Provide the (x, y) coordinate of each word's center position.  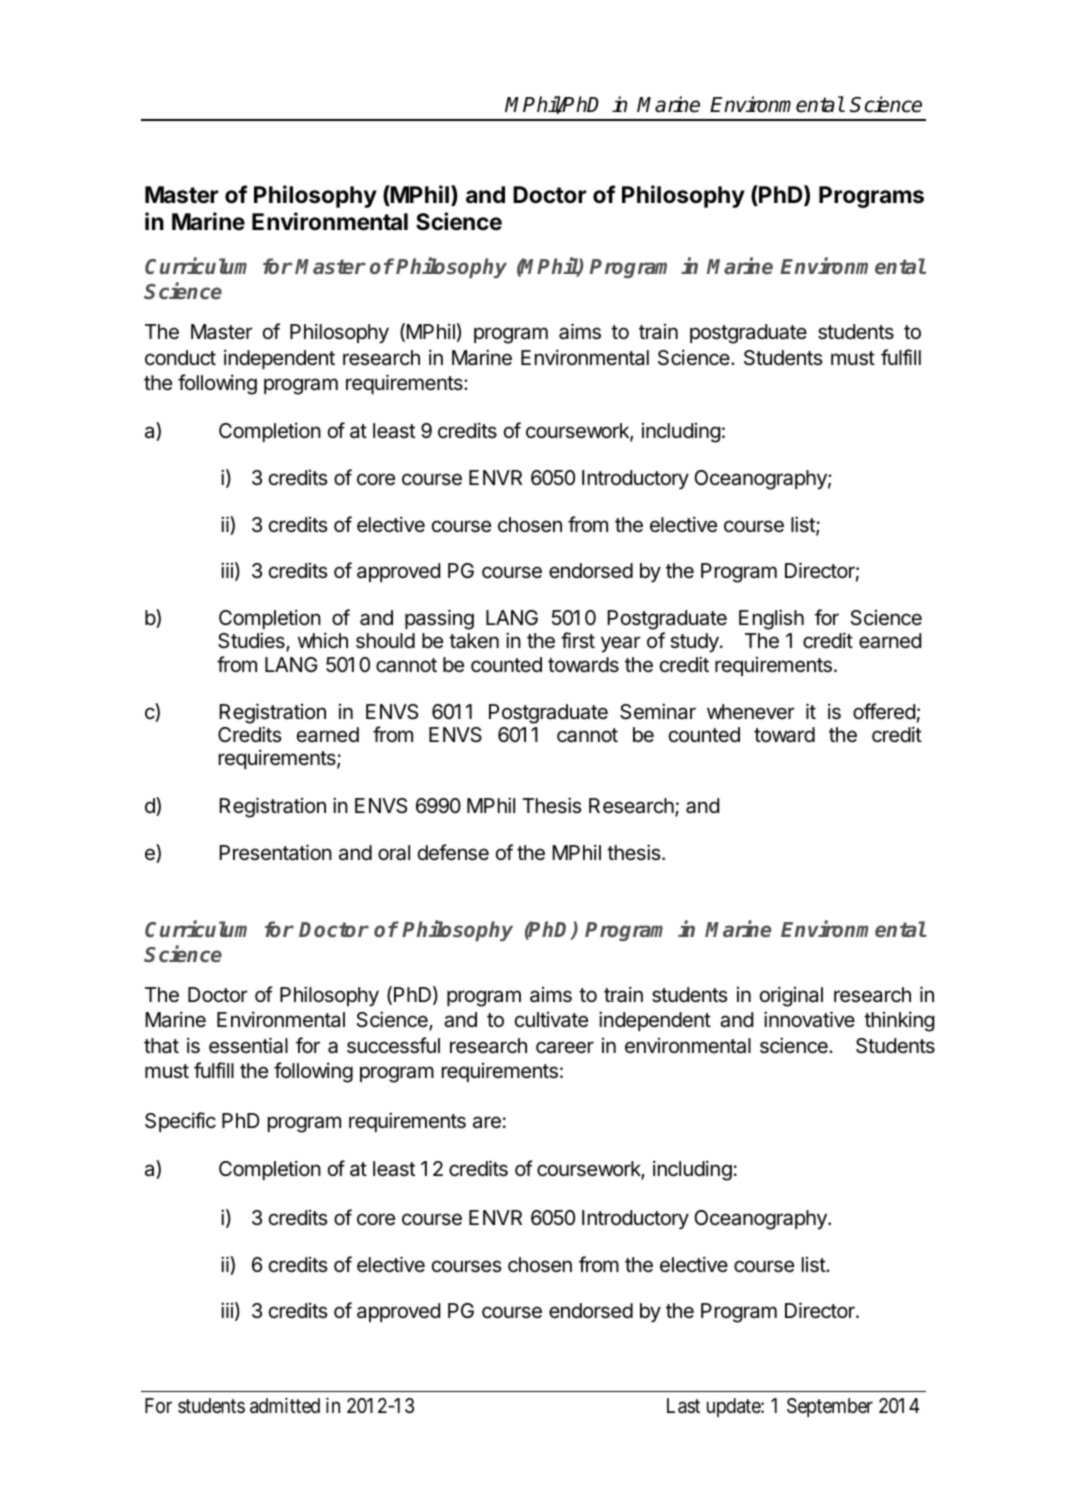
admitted (285, 1405)
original (791, 996)
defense (453, 852)
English (771, 619)
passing (439, 619)
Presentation (275, 852)
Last (683, 1406)
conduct (180, 357)
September (830, 1407)
